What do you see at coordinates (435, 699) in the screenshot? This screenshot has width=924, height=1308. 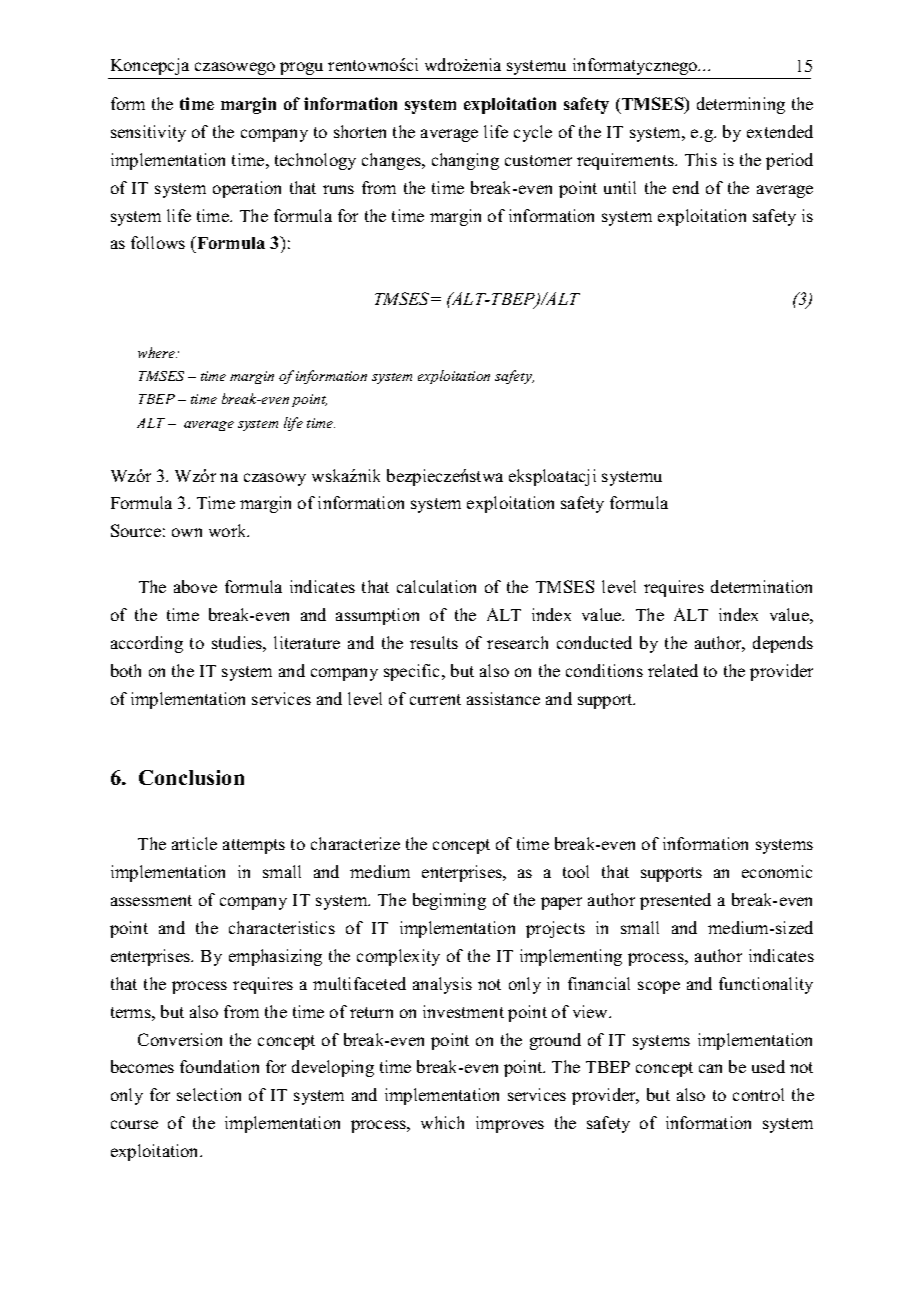 I see `current` at bounding box center [435, 699].
